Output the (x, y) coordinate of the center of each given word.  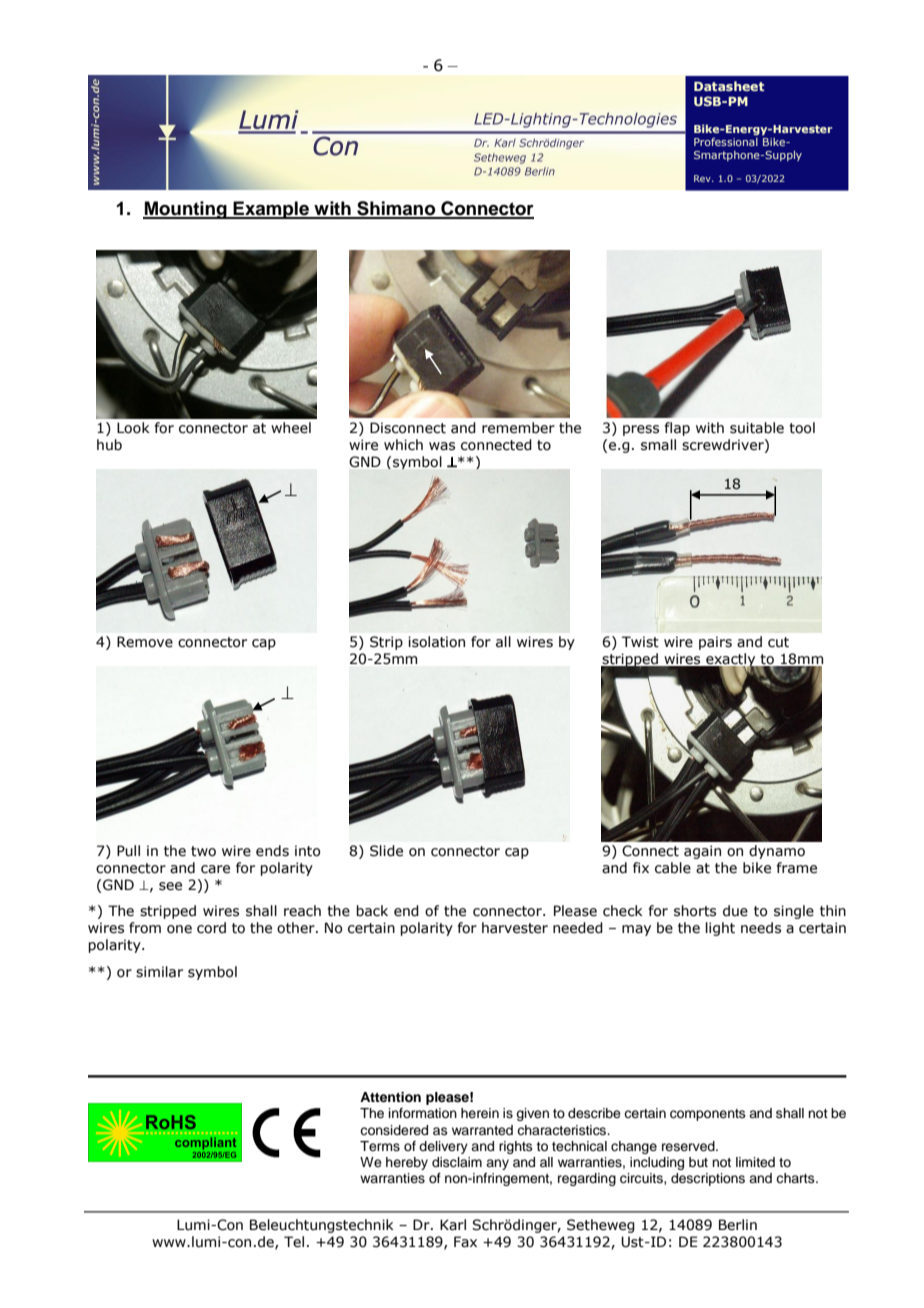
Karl (453, 1225)
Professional (726, 141)
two (203, 851)
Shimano (396, 209)
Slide (386, 851)
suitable (757, 428)
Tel (294, 1242)
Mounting (186, 210)
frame (797, 868)
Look (133, 428)
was (442, 446)
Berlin (738, 1225)
